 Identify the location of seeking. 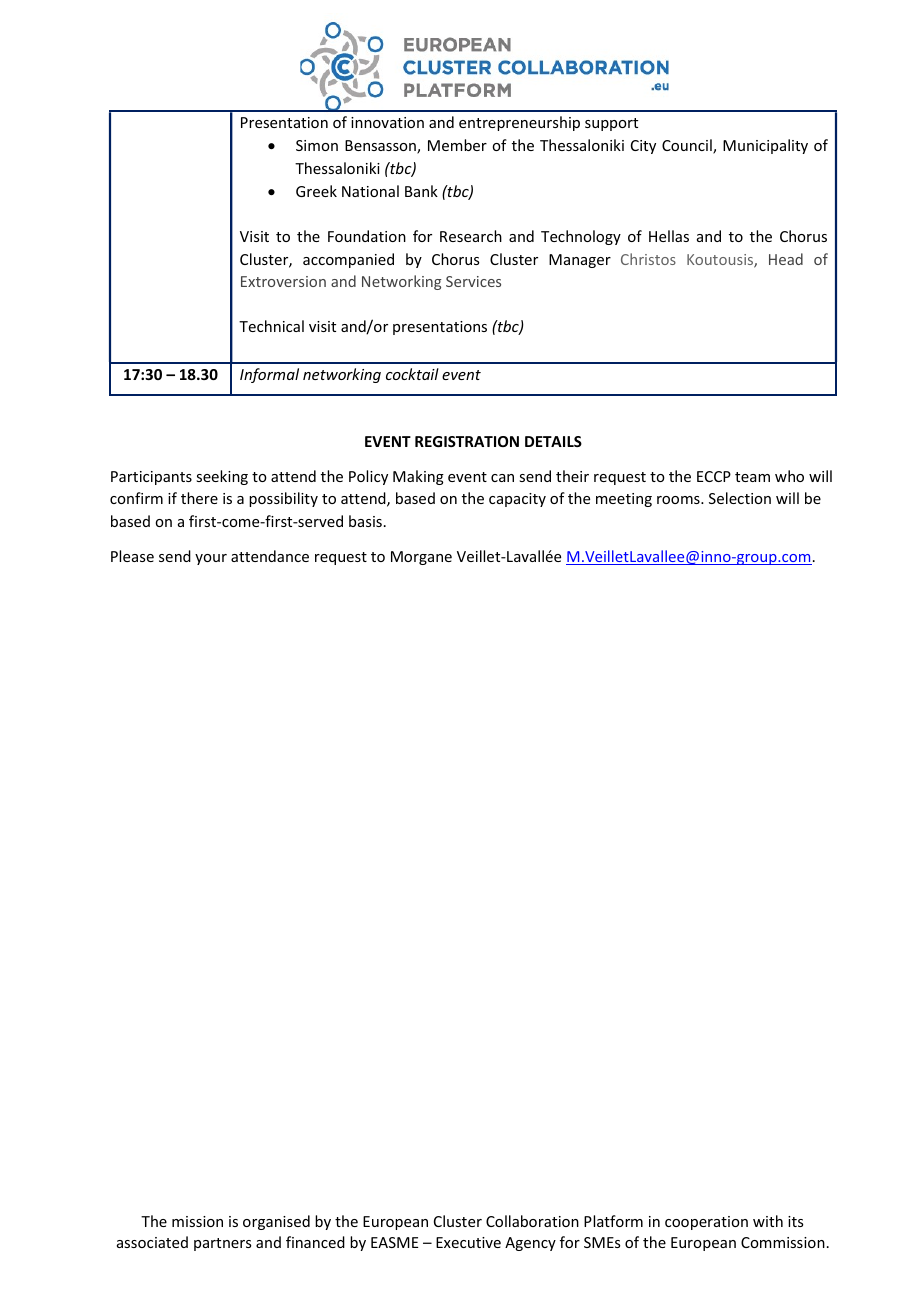
(222, 477).
